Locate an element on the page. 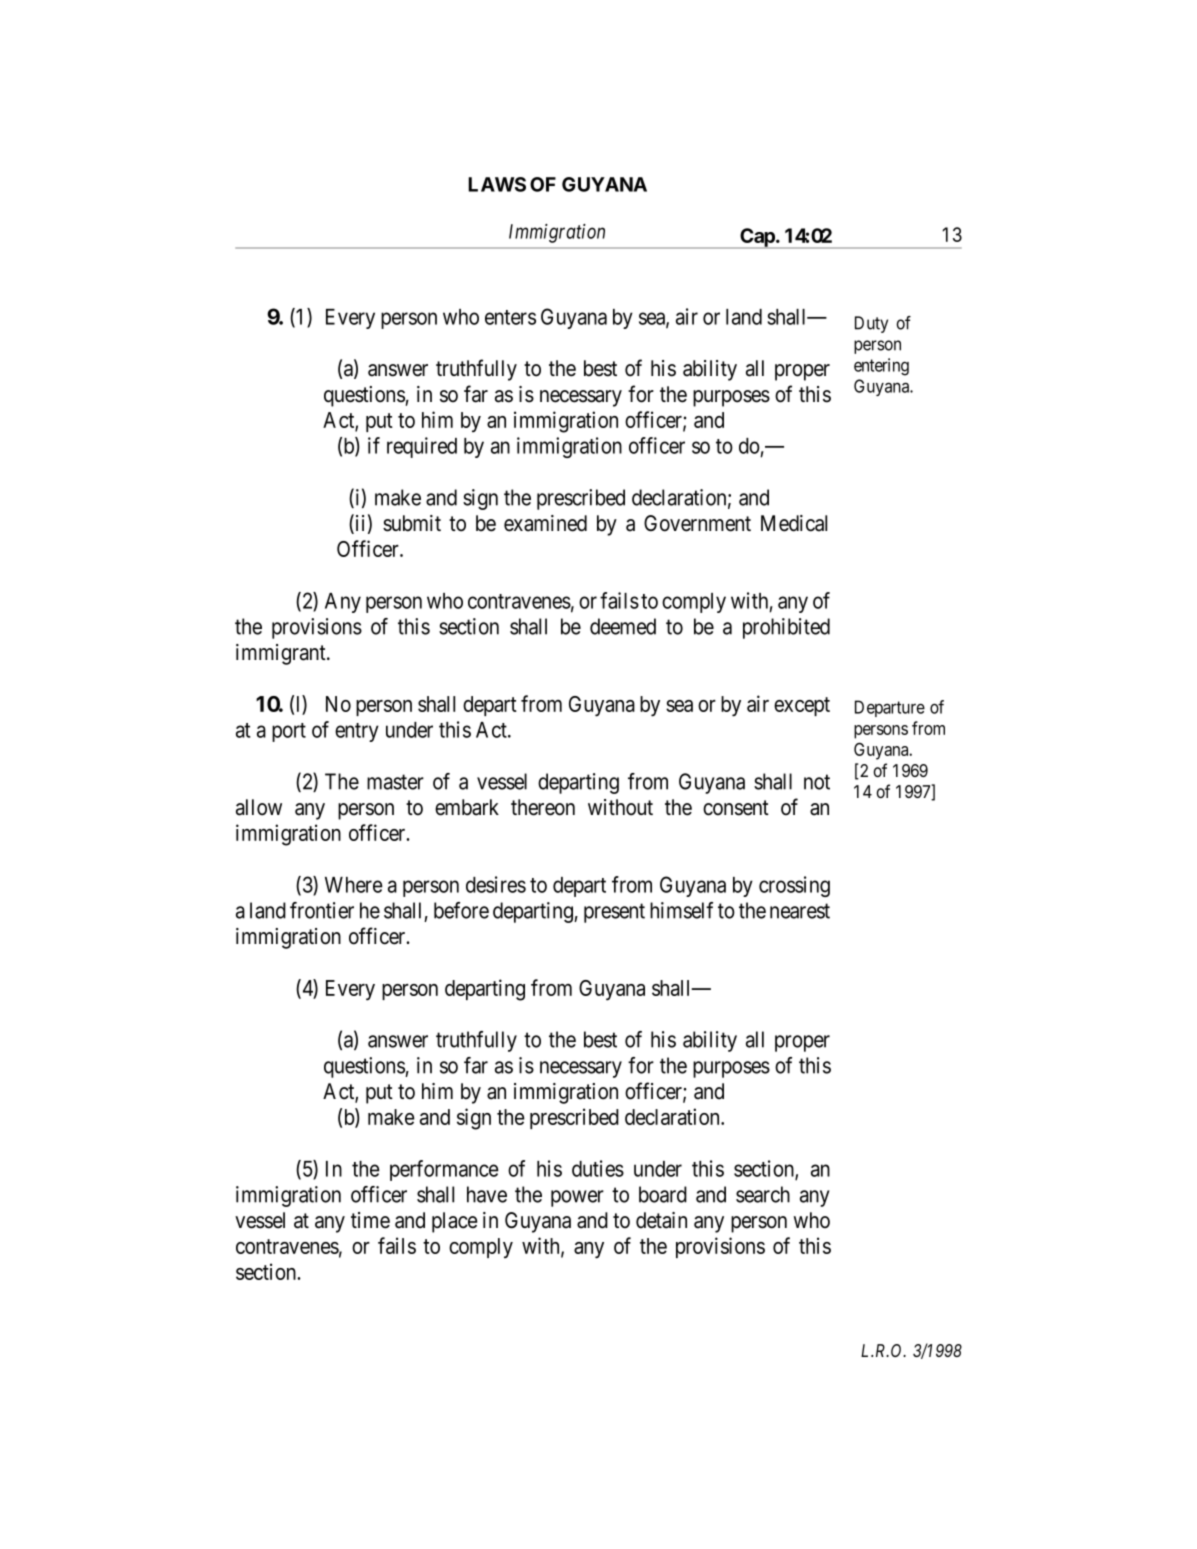  time is located at coordinates (370, 1220).
